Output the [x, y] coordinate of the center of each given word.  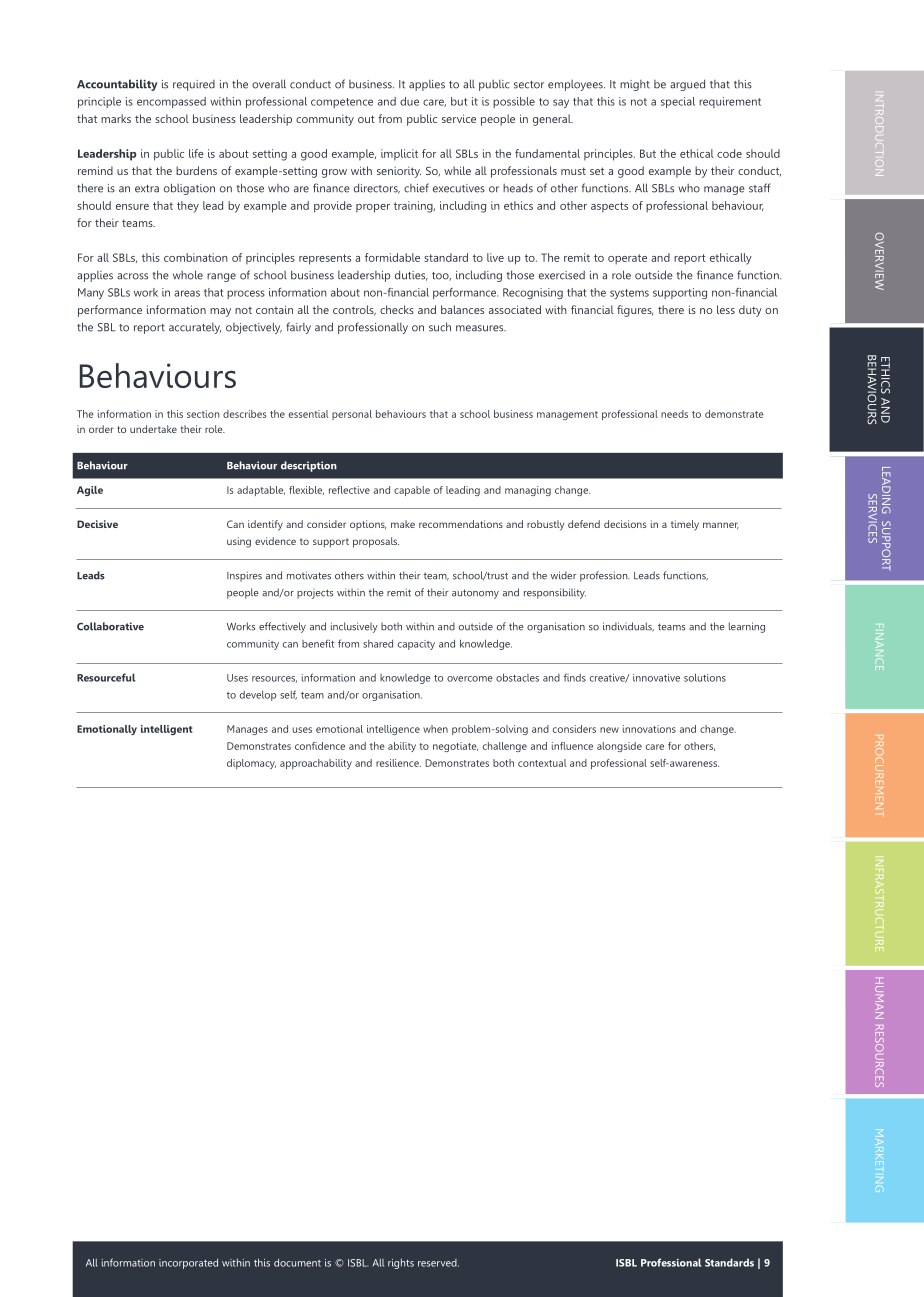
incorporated [188, 1264]
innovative [656, 678]
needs [674, 414]
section [203, 414]
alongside [619, 747]
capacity [416, 645]
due [409, 101]
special [678, 102]
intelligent [167, 730]
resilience [398, 763]
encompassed [171, 102]
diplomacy [251, 764]
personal [352, 415]
